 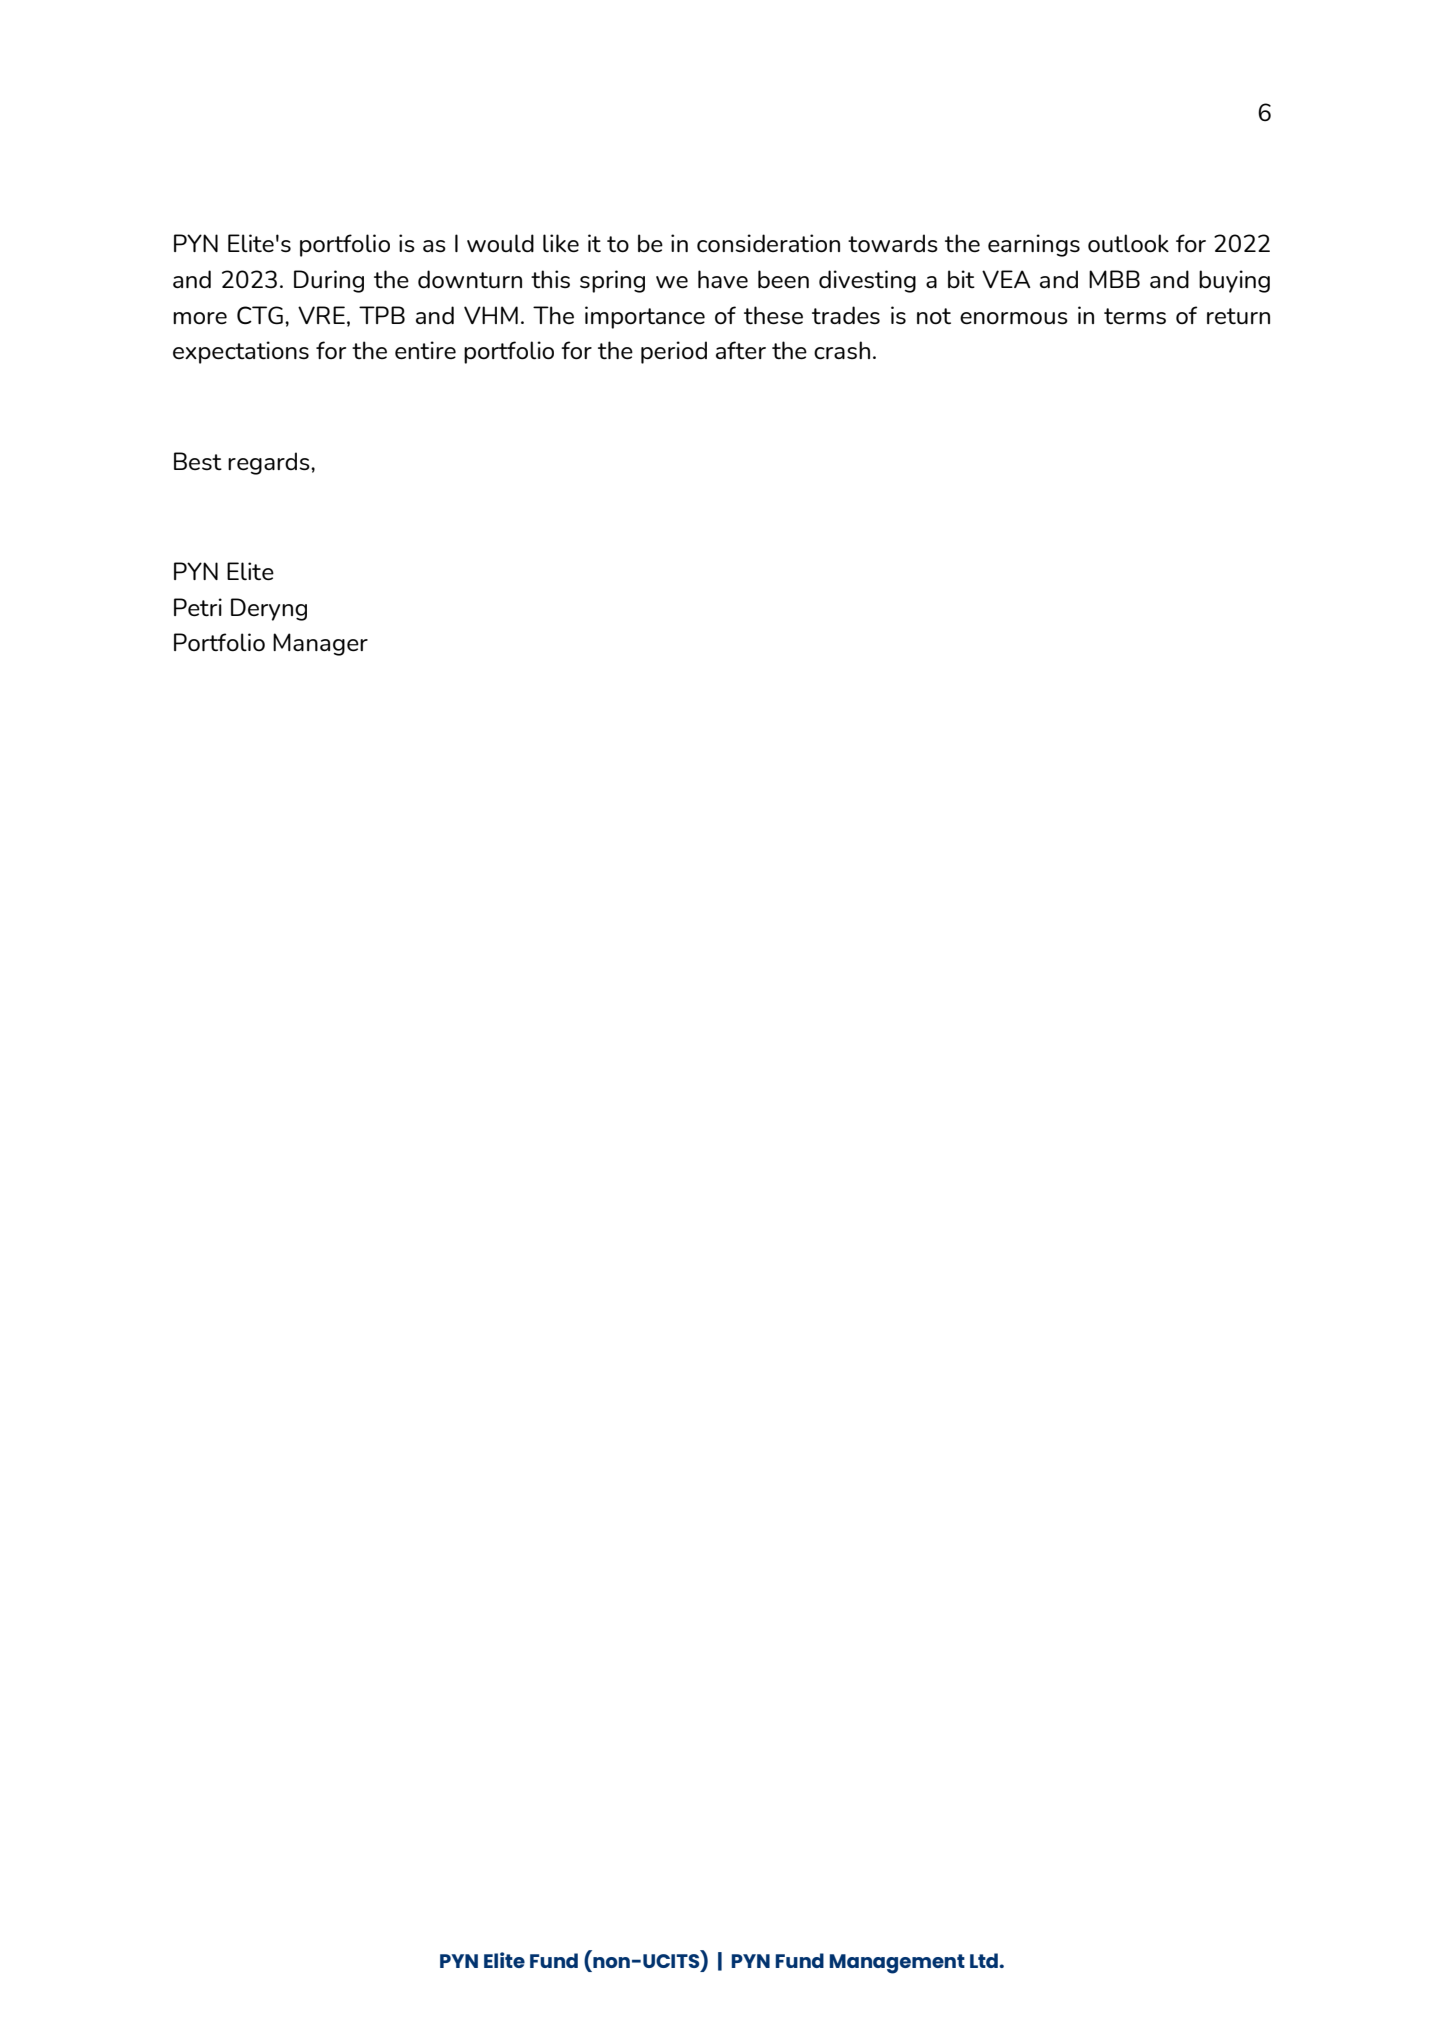 I want to click on enormous, so click(x=1014, y=318).
